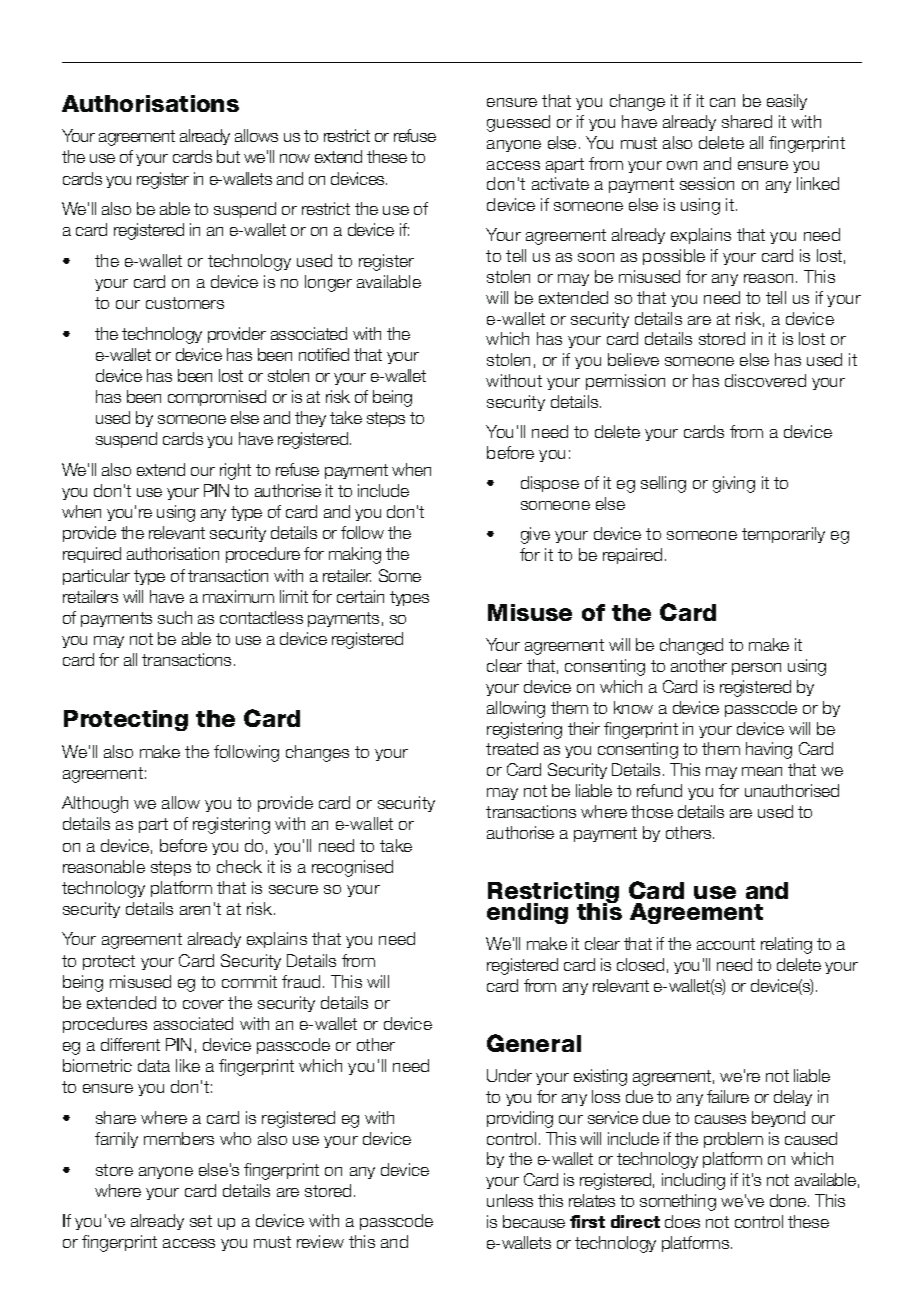 This image has width=924, height=1311. What do you see at coordinates (722, 102) in the image?
I see `can` at bounding box center [722, 102].
